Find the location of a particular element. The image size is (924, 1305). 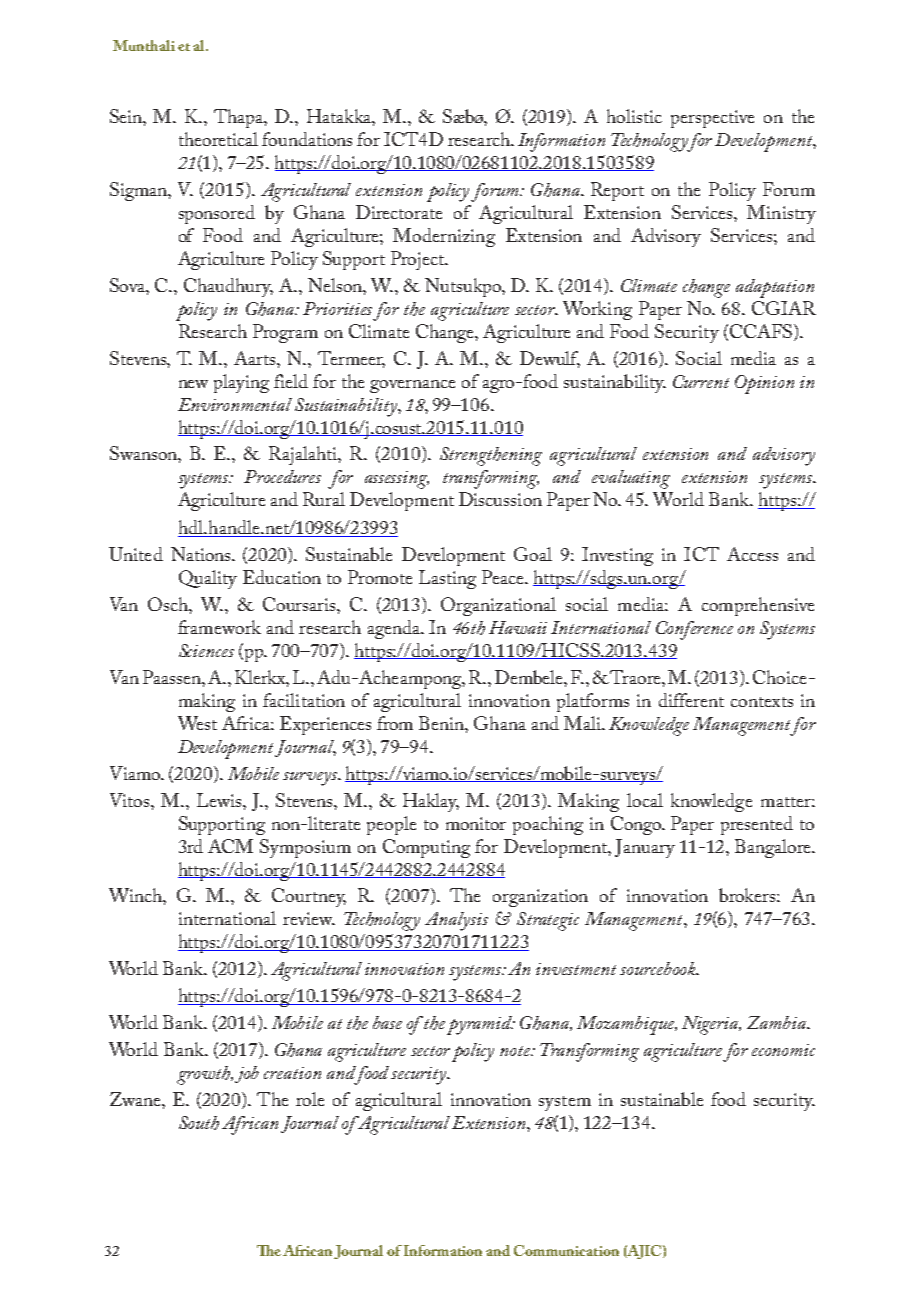

sourcebook is located at coordinates (658, 968).
